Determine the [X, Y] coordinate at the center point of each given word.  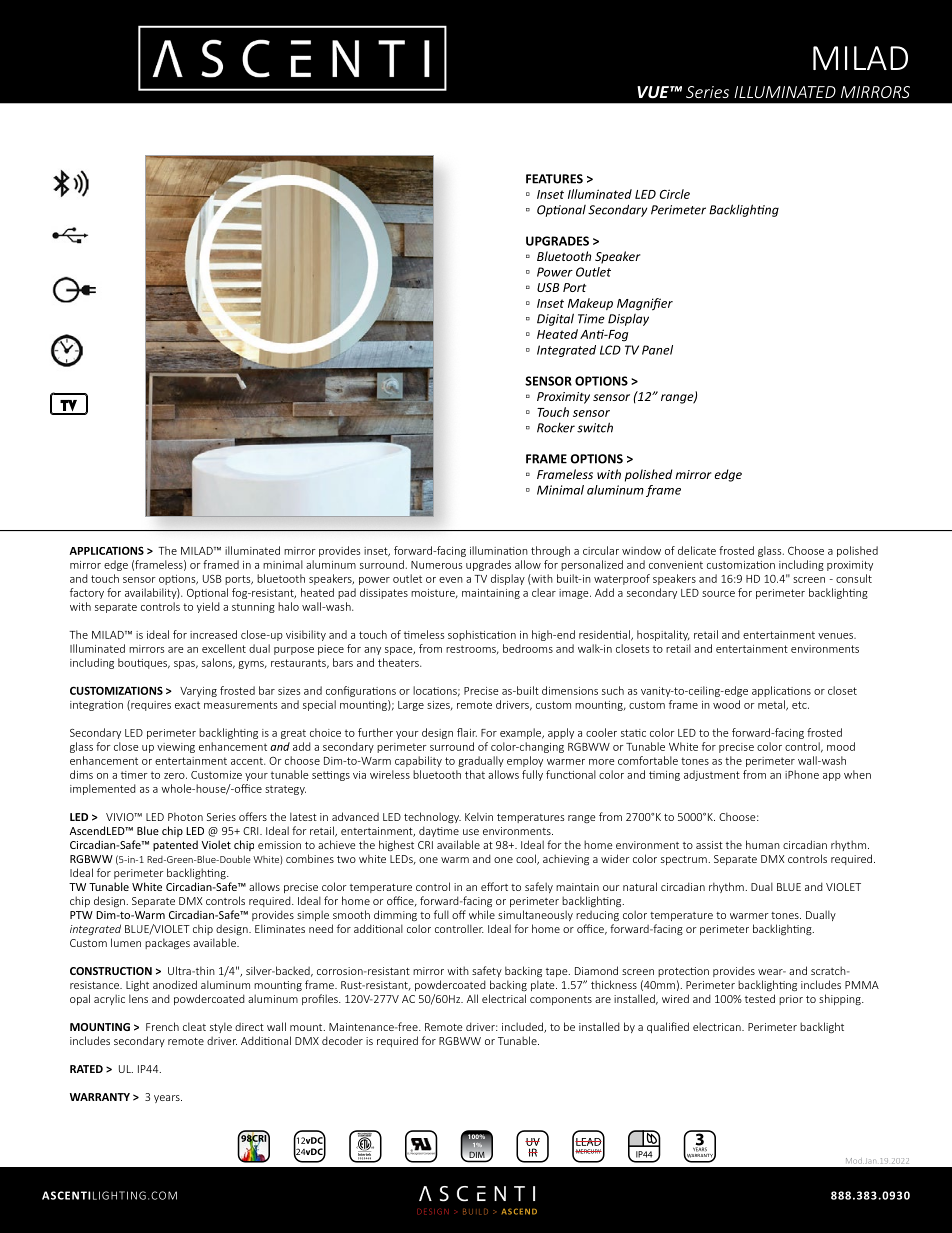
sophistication [482, 635]
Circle [675, 194]
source [718, 594]
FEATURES [554, 179]
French [162, 1026]
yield [208, 607]
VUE [654, 92]
